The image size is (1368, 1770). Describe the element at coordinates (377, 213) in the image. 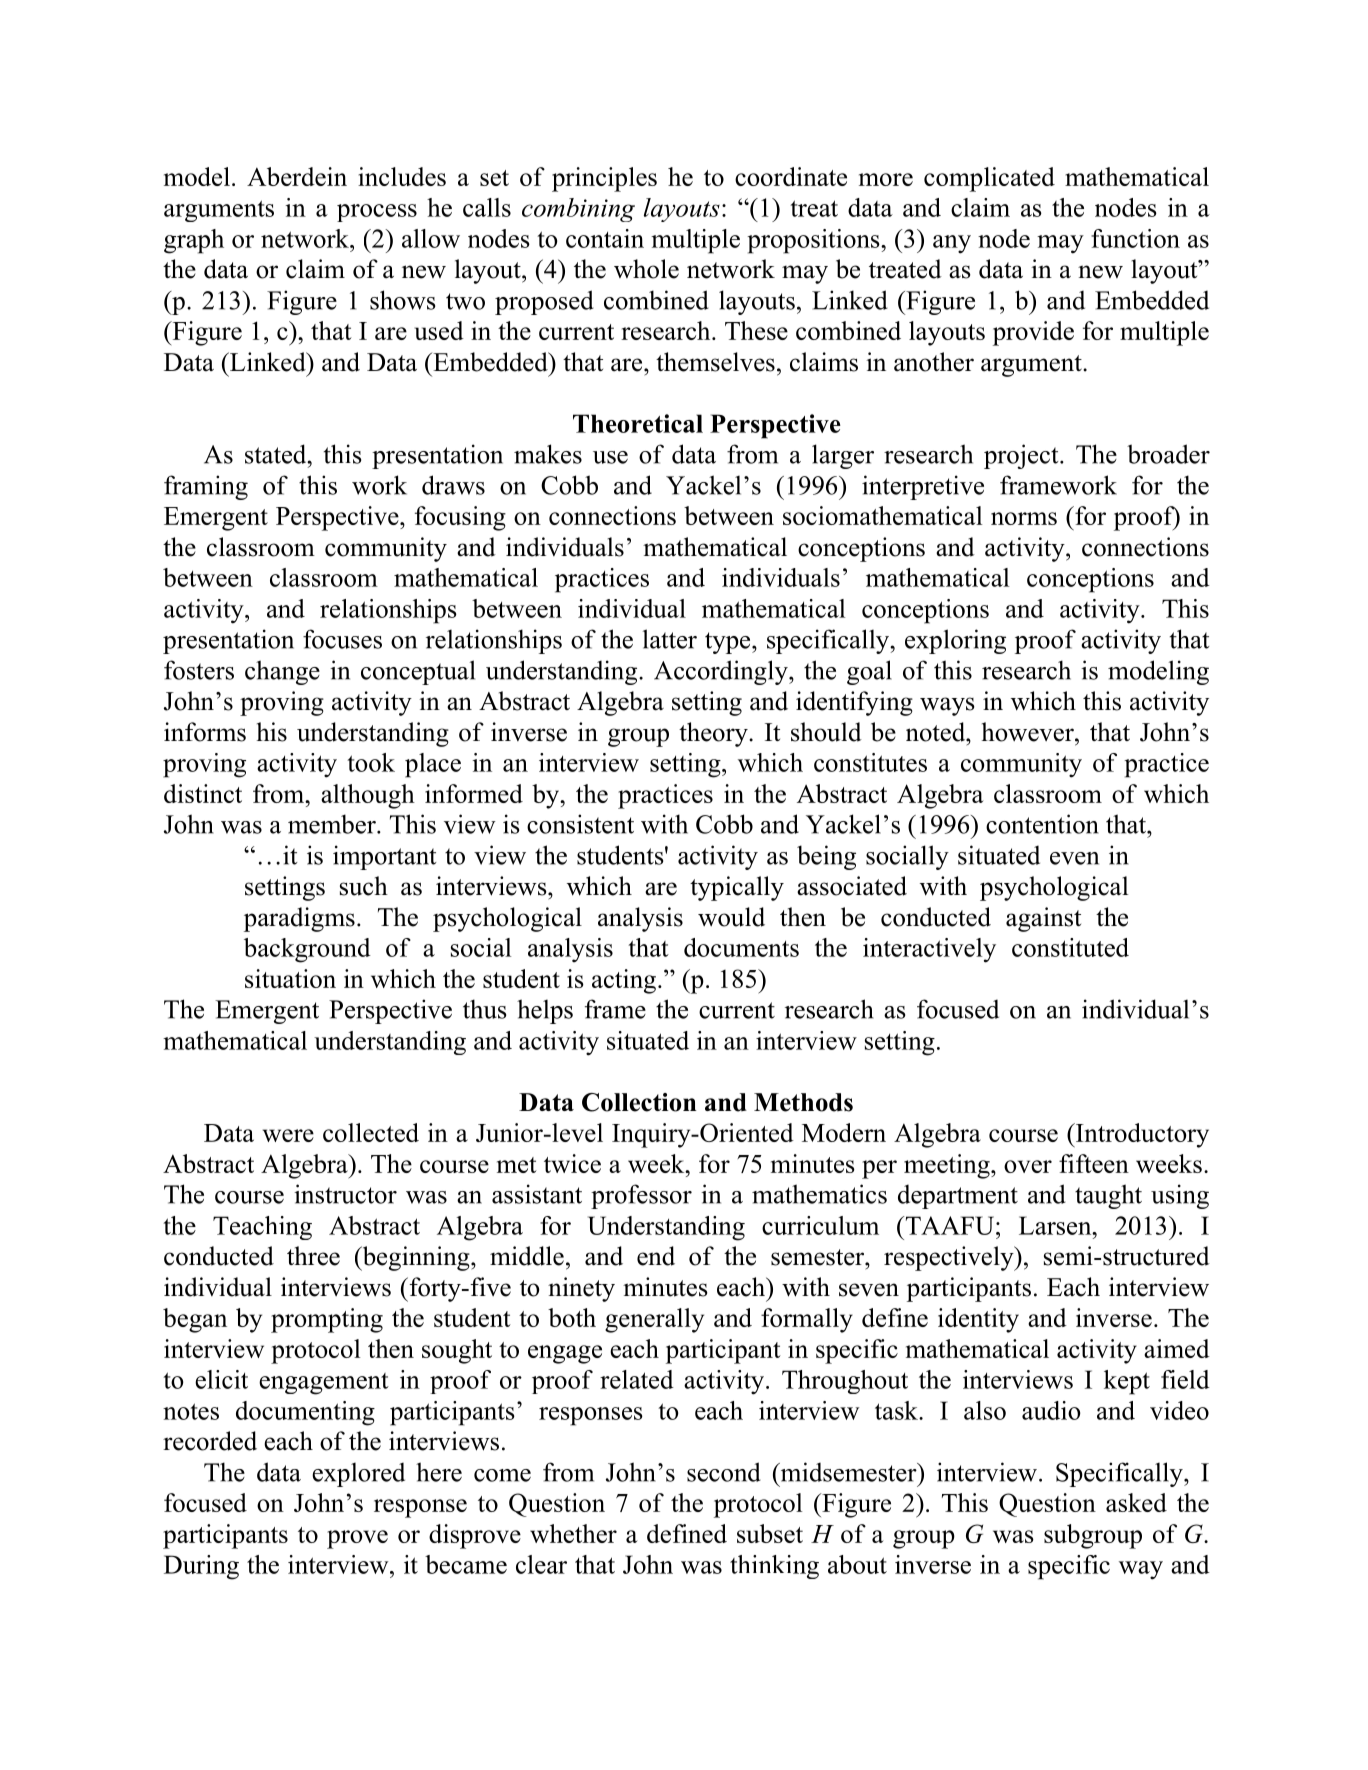

I see `process` at that location.
